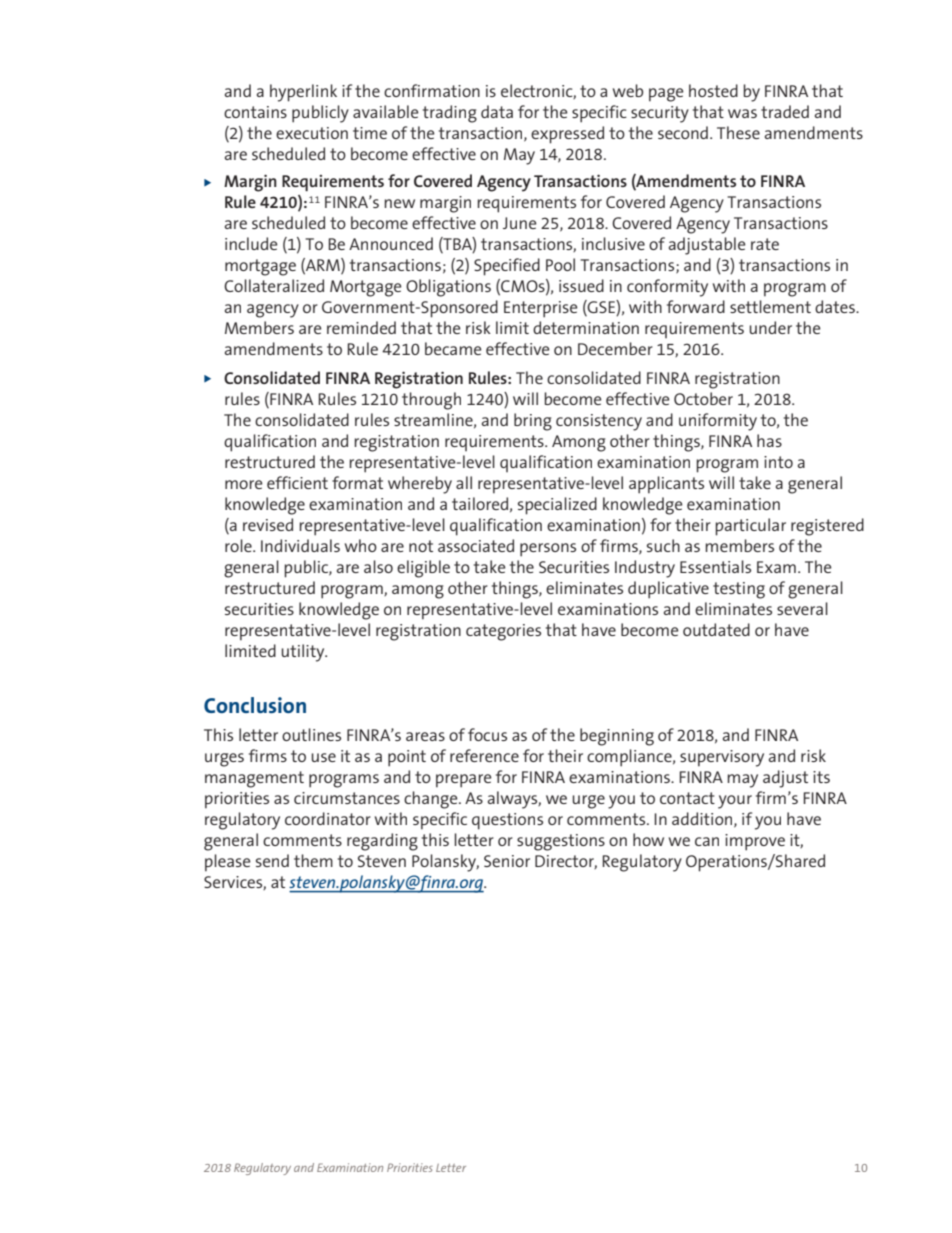  Describe the element at coordinates (586, 327) in the screenshot. I see `determination` at that location.
